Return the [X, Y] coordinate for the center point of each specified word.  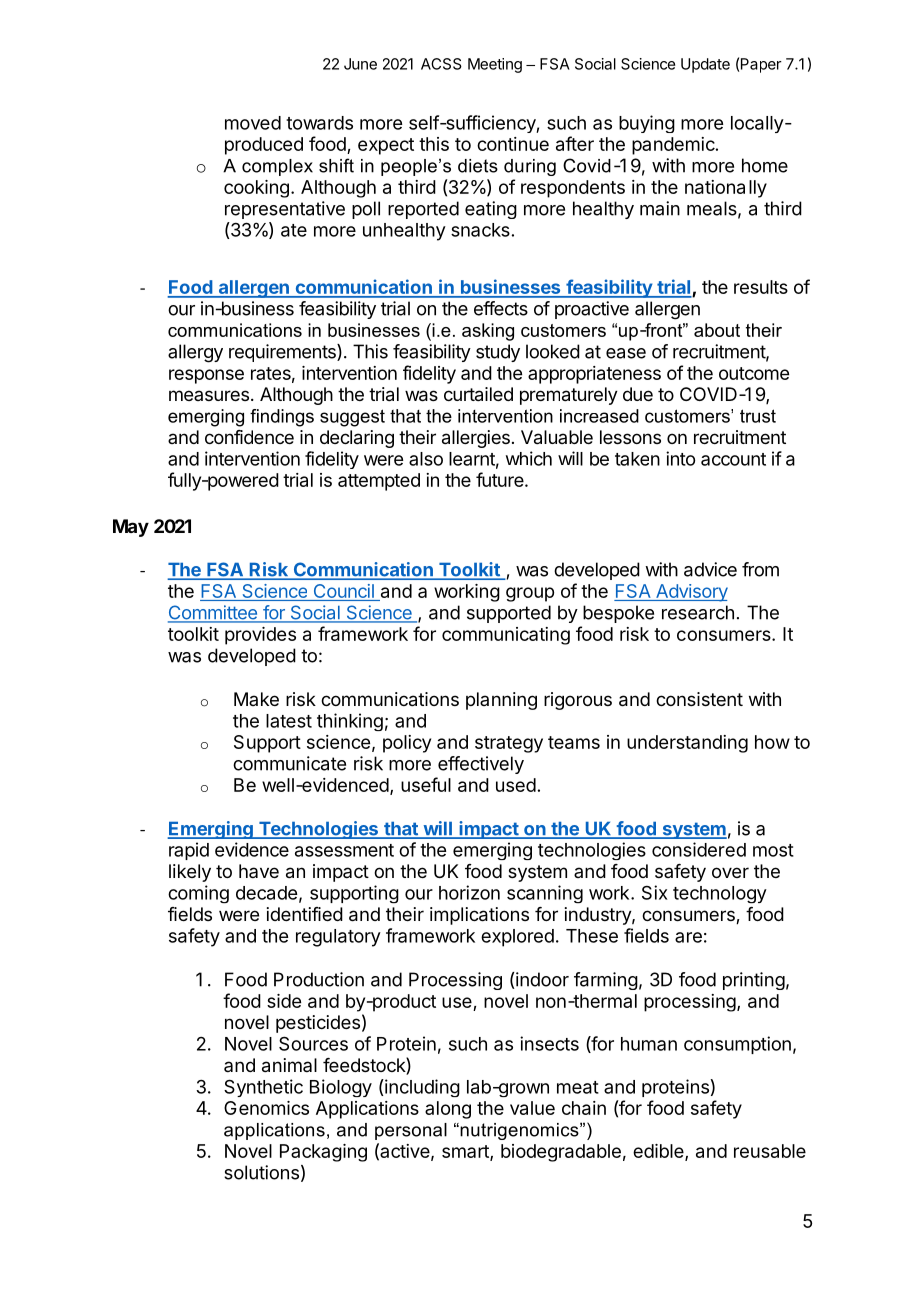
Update [705, 65]
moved [253, 123]
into [680, 458]
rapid [189, 851]
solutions [261, 1172]
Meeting [495, 65]
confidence [249, 437]
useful [426, 784]
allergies [476, 439]
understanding [687, 744]
